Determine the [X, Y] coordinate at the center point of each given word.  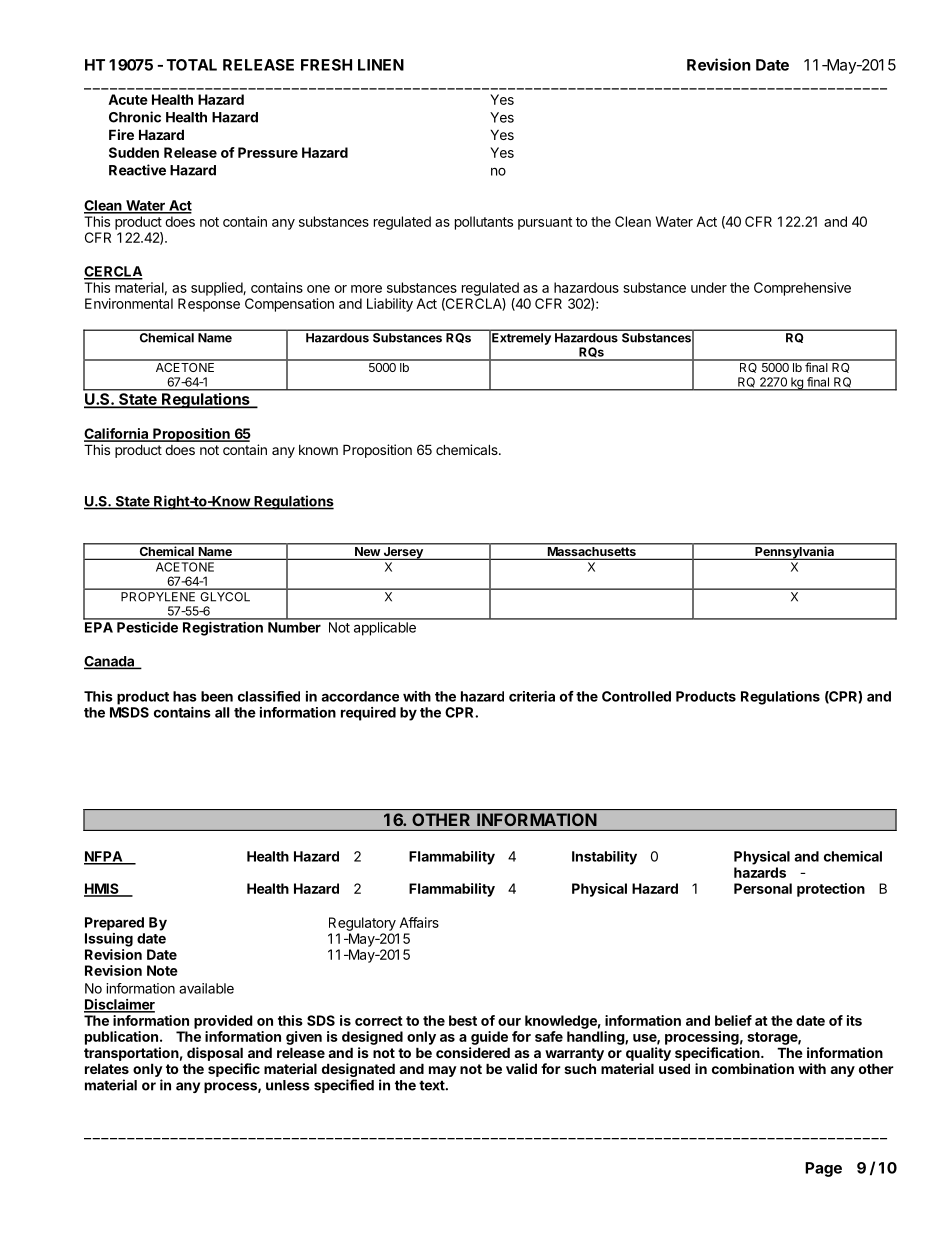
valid [521, 1068]
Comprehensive [802, 289]
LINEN [381, 65]
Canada [110, 662]
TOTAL [192, 65]
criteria [532, 696]
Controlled [636, 696]
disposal [215, 1054]
